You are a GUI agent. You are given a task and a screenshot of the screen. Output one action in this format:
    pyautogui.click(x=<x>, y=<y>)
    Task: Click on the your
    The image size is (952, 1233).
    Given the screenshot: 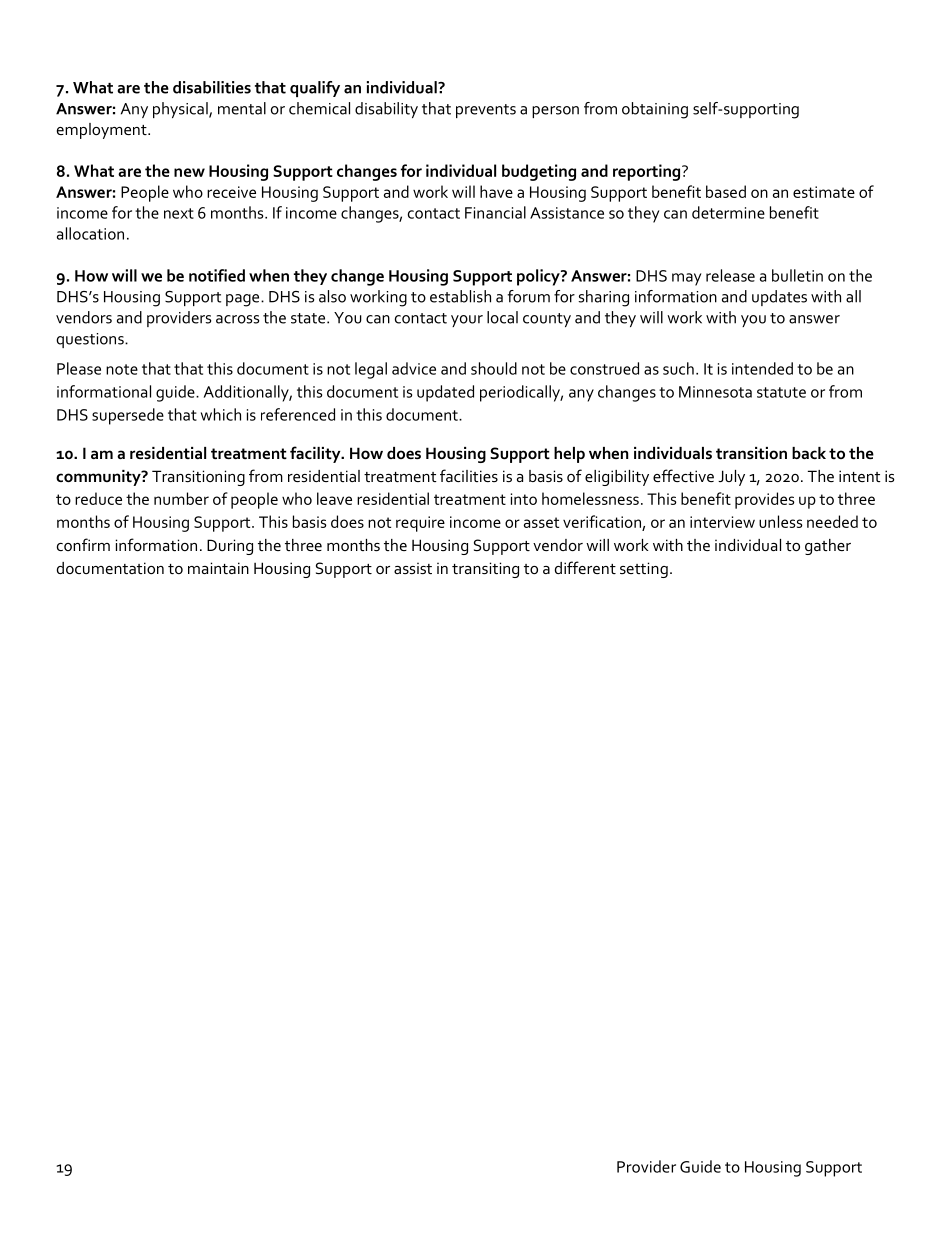 What is the action you would take?
    pyautogui.click(x=467, y=321)
